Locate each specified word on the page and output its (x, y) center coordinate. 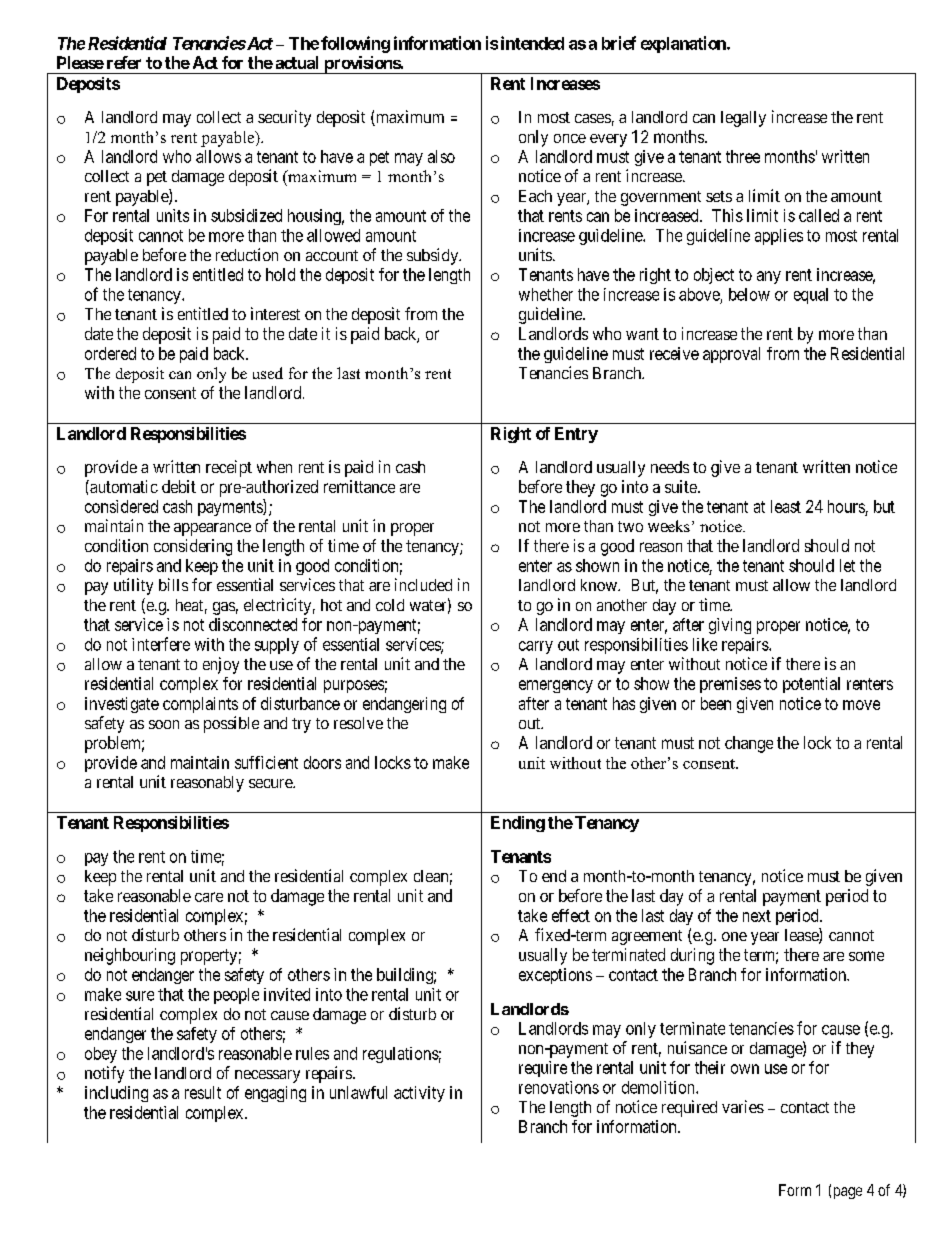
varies (743, 1106)
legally (743, 119)
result (203, 1092)
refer (124, 62)
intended (532, 43)
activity (419, 1094)
